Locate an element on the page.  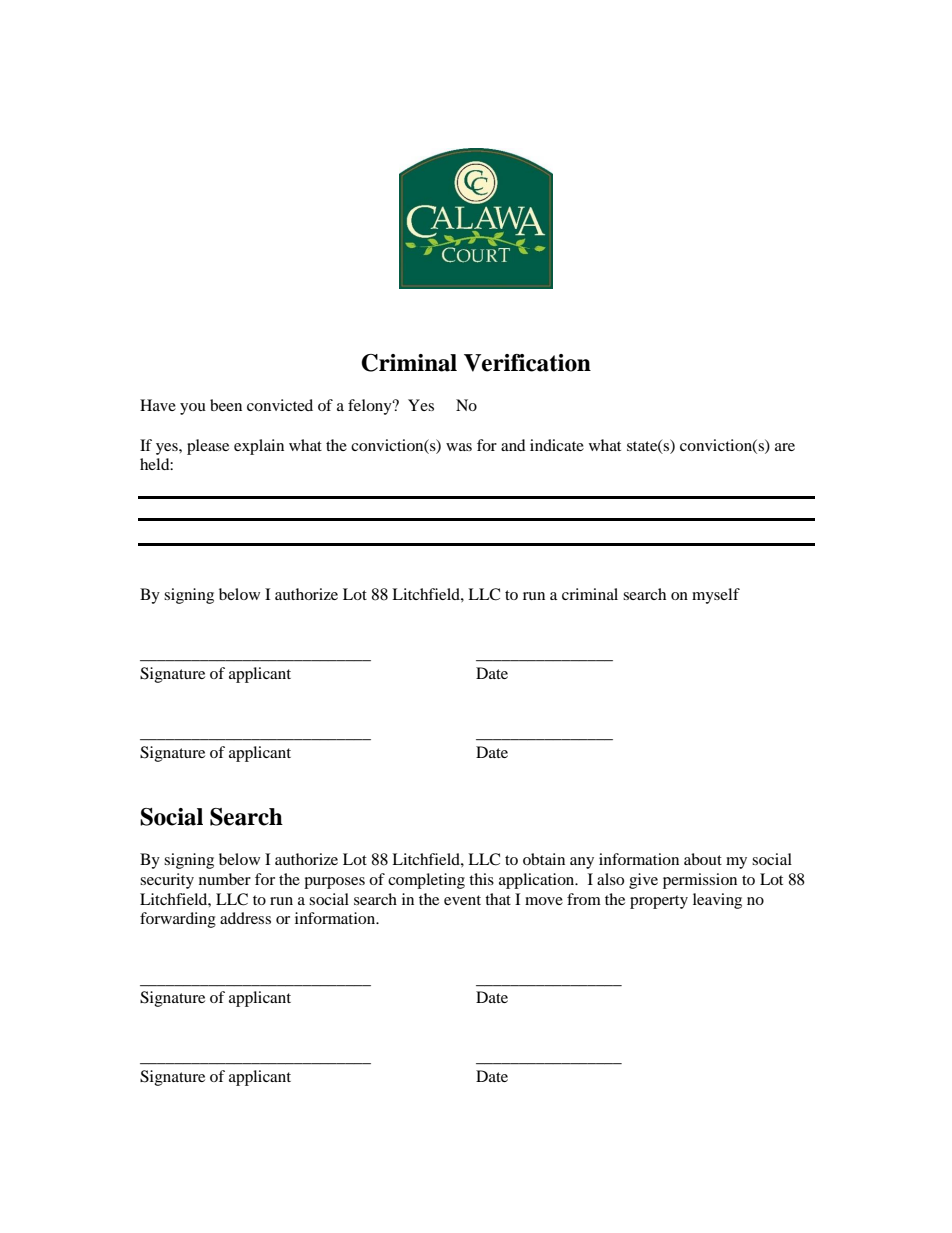
myself is located at coordinates (716, 596).
